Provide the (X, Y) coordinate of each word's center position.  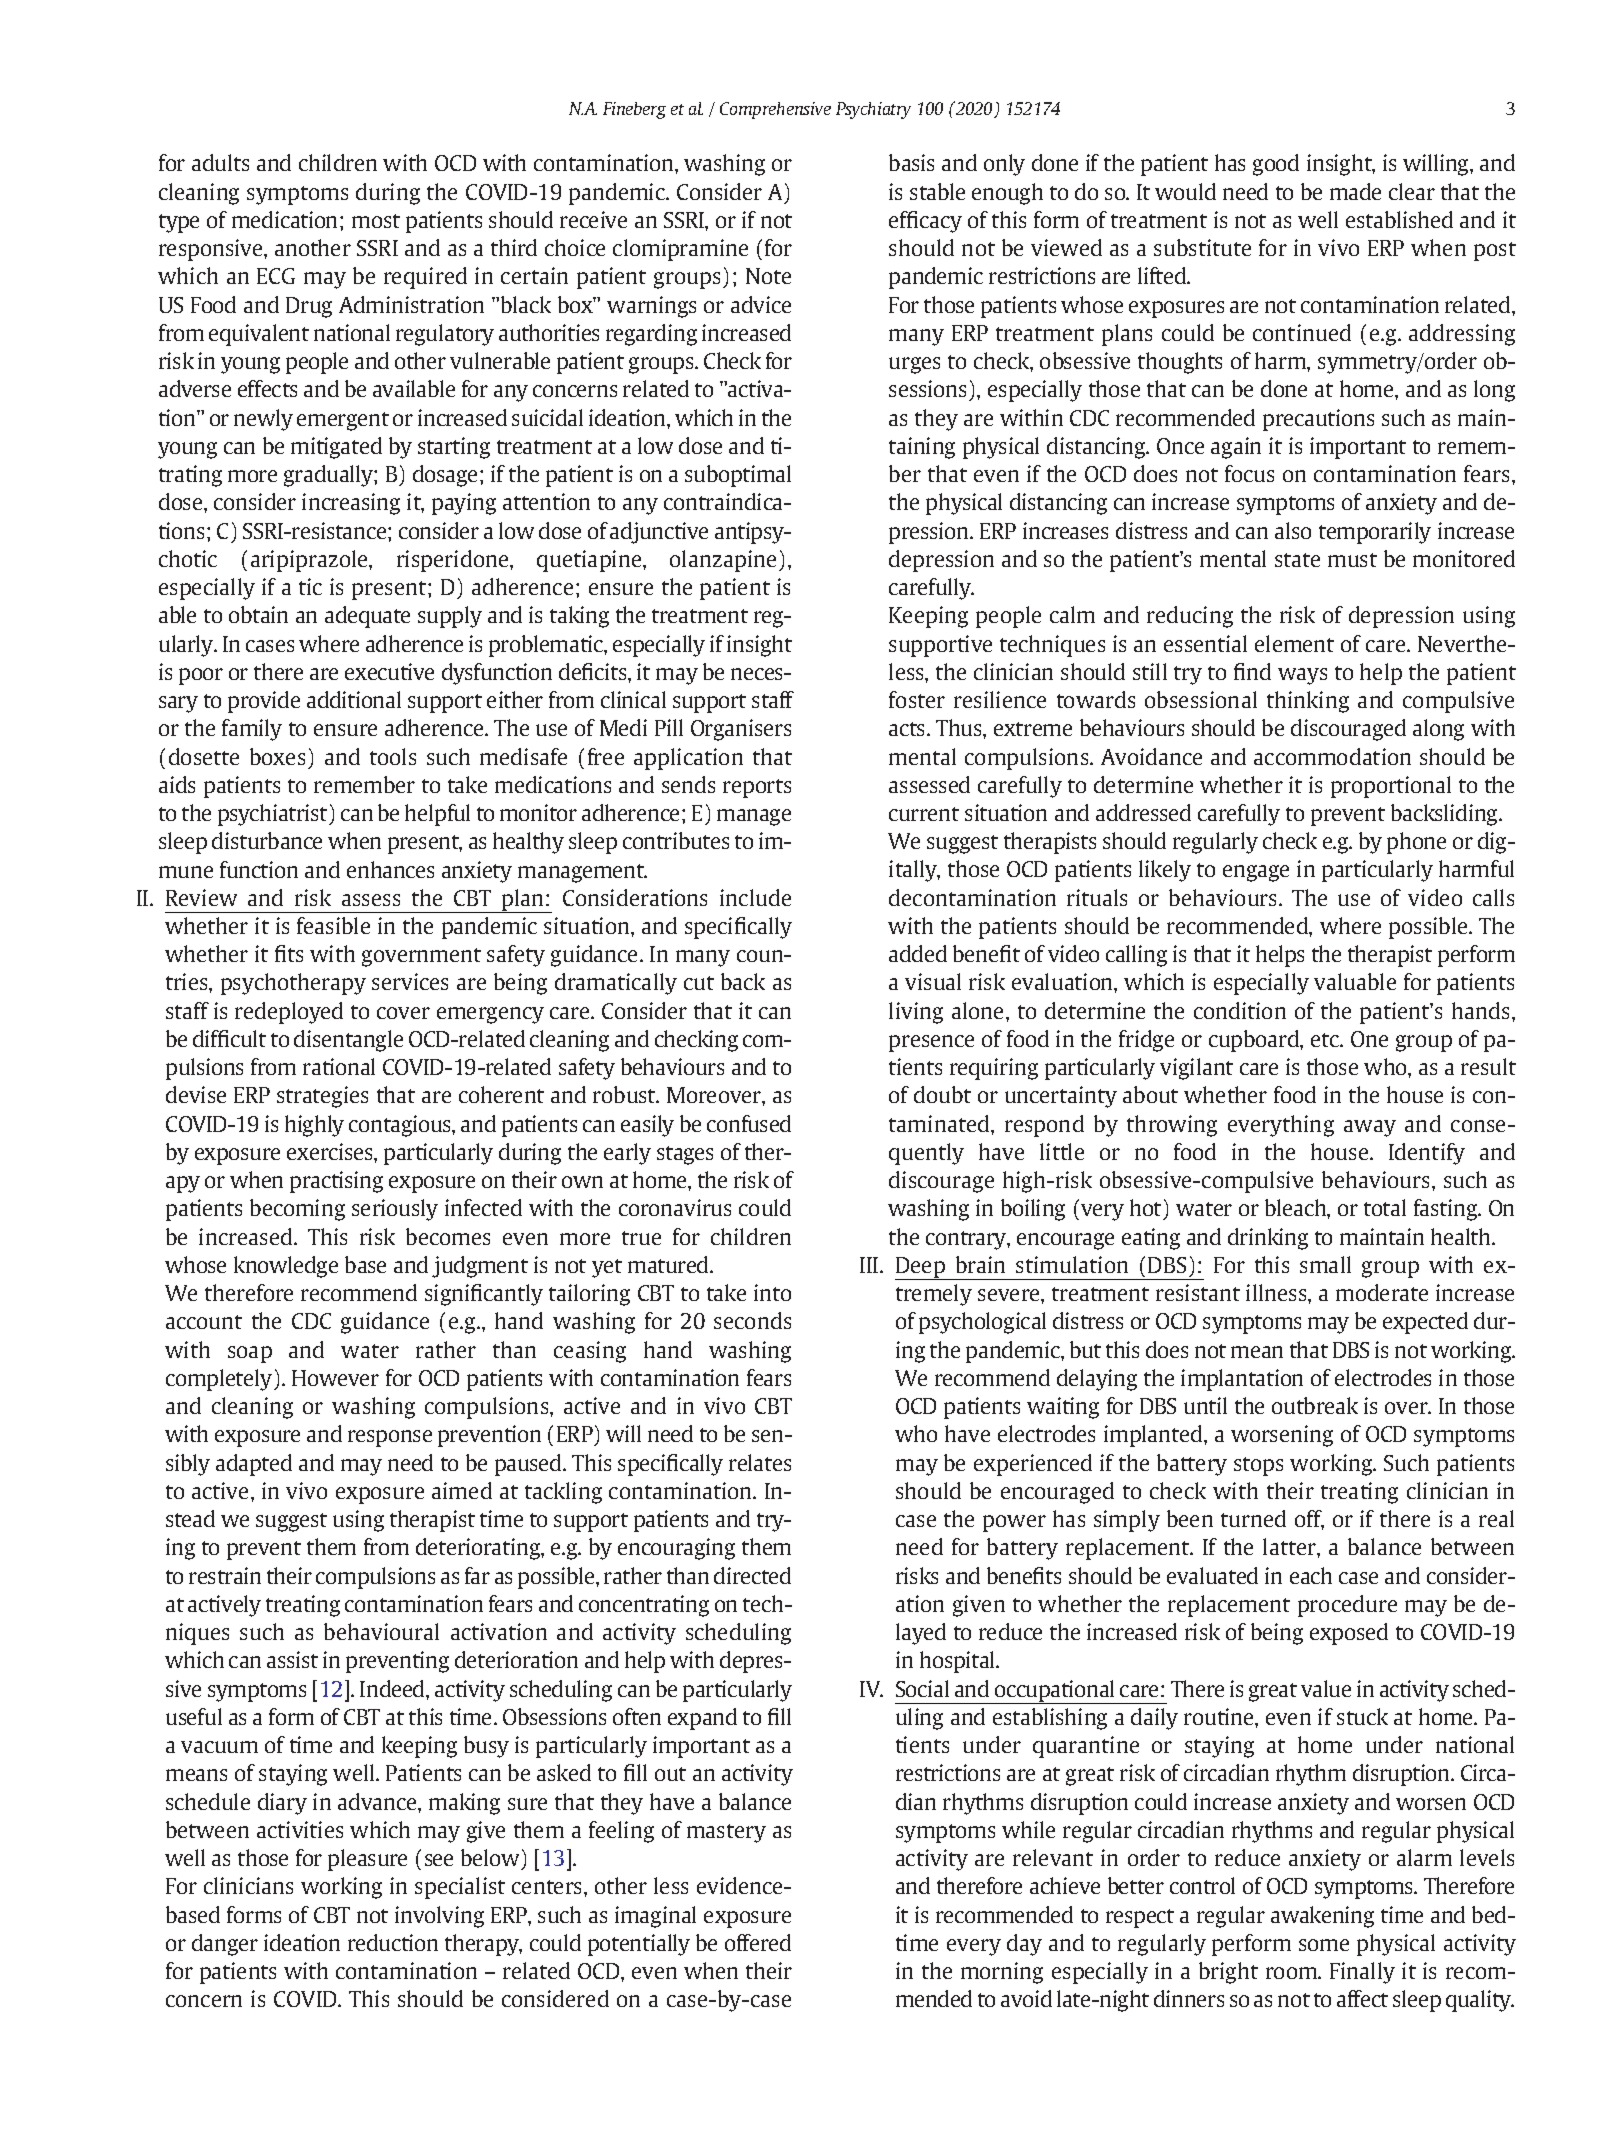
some (1324, 1945)
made (1355, 191)
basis (911, 162)
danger (225, 1945)
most (376, 221)
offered (758, 1942)
